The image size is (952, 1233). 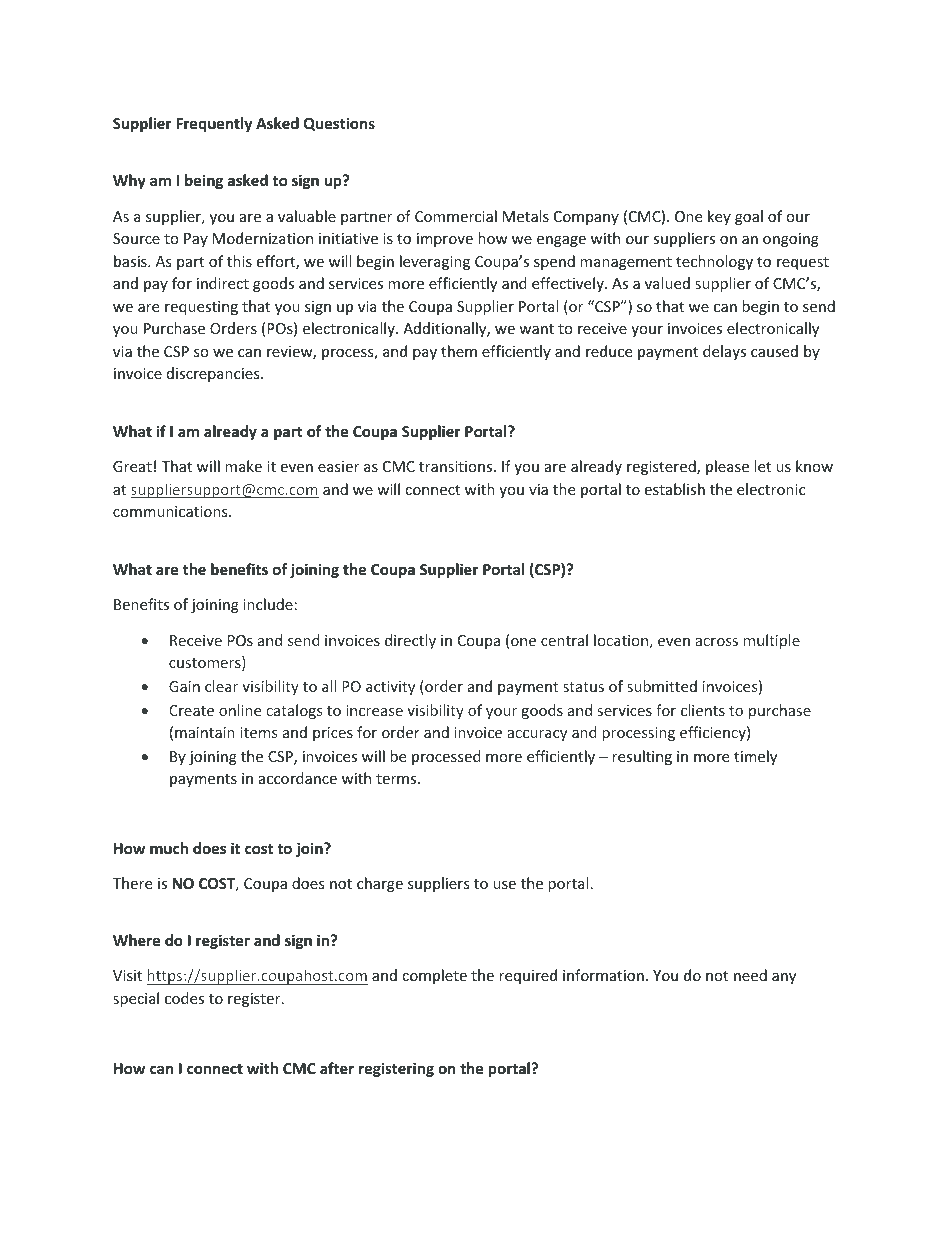 What do you see at coordinates (184, 998) in the screenshot?
I see `codes` at bounding box center [184, 998].
